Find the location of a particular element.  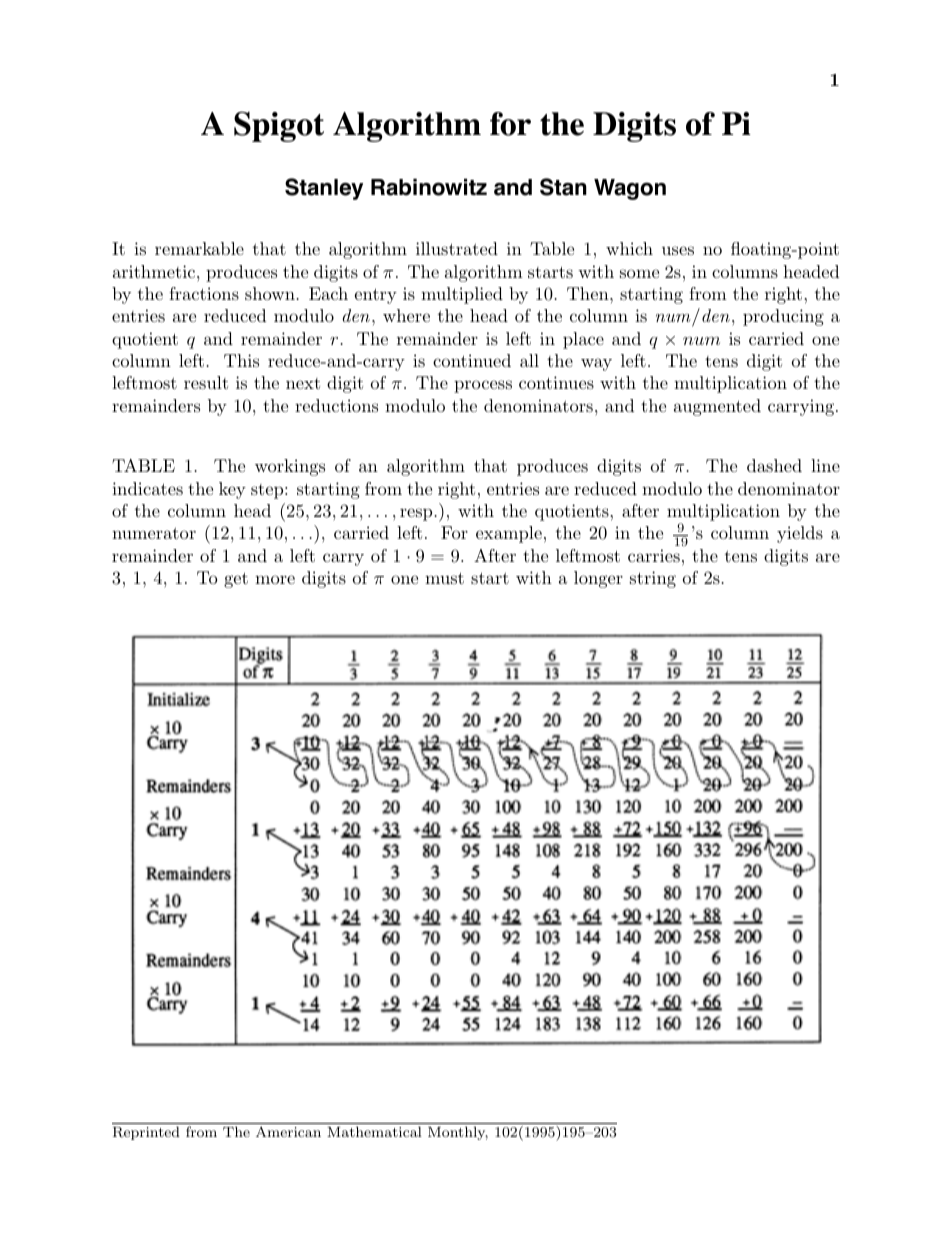

continued is located at coordinates (472, 360).
